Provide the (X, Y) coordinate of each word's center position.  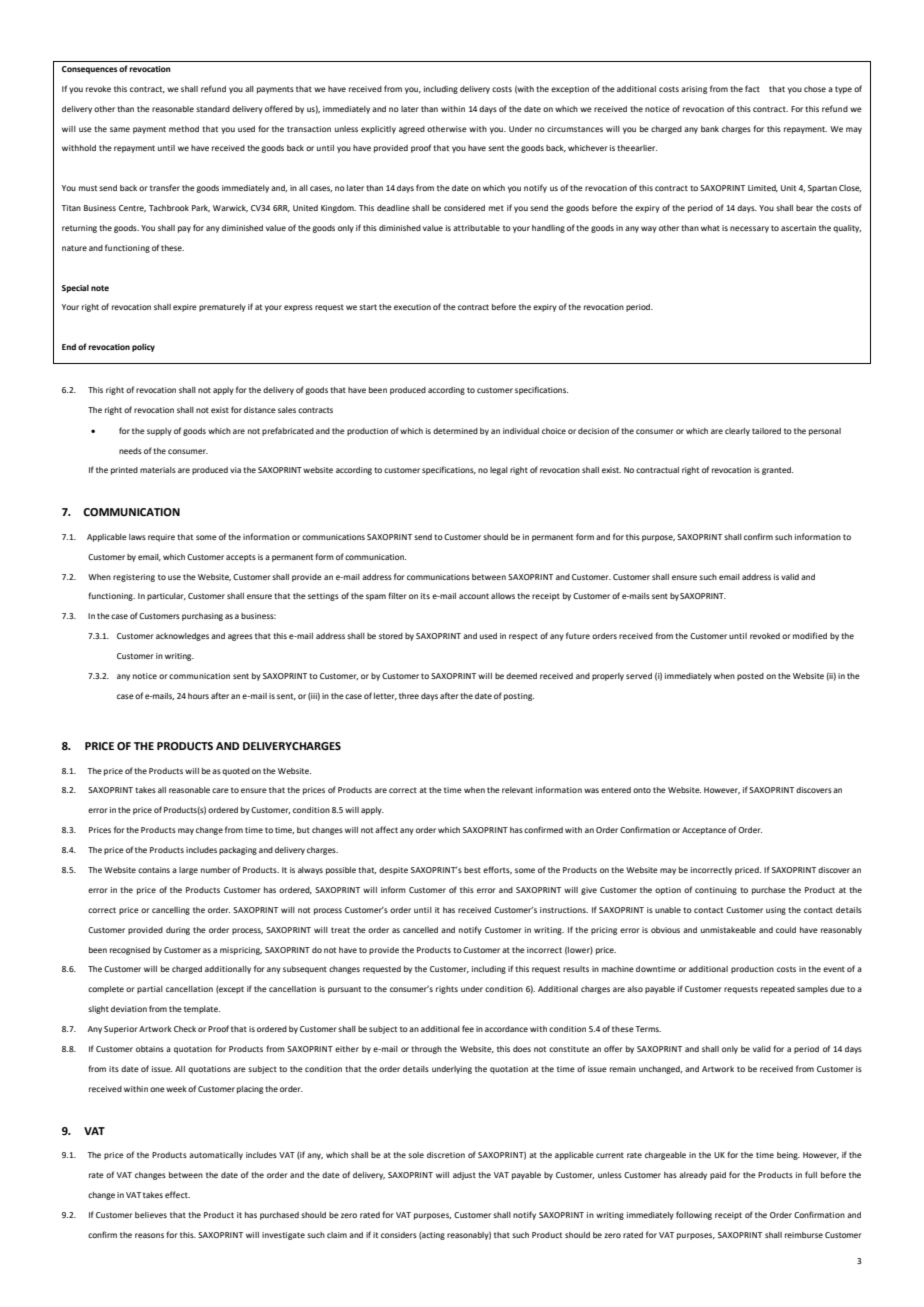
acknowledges (182, 637)
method (184, 129)
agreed (412, 130)
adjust (464, 1176)
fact (752, 88)
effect (177, 1194)
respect (523, 637)
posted (750, 677)
